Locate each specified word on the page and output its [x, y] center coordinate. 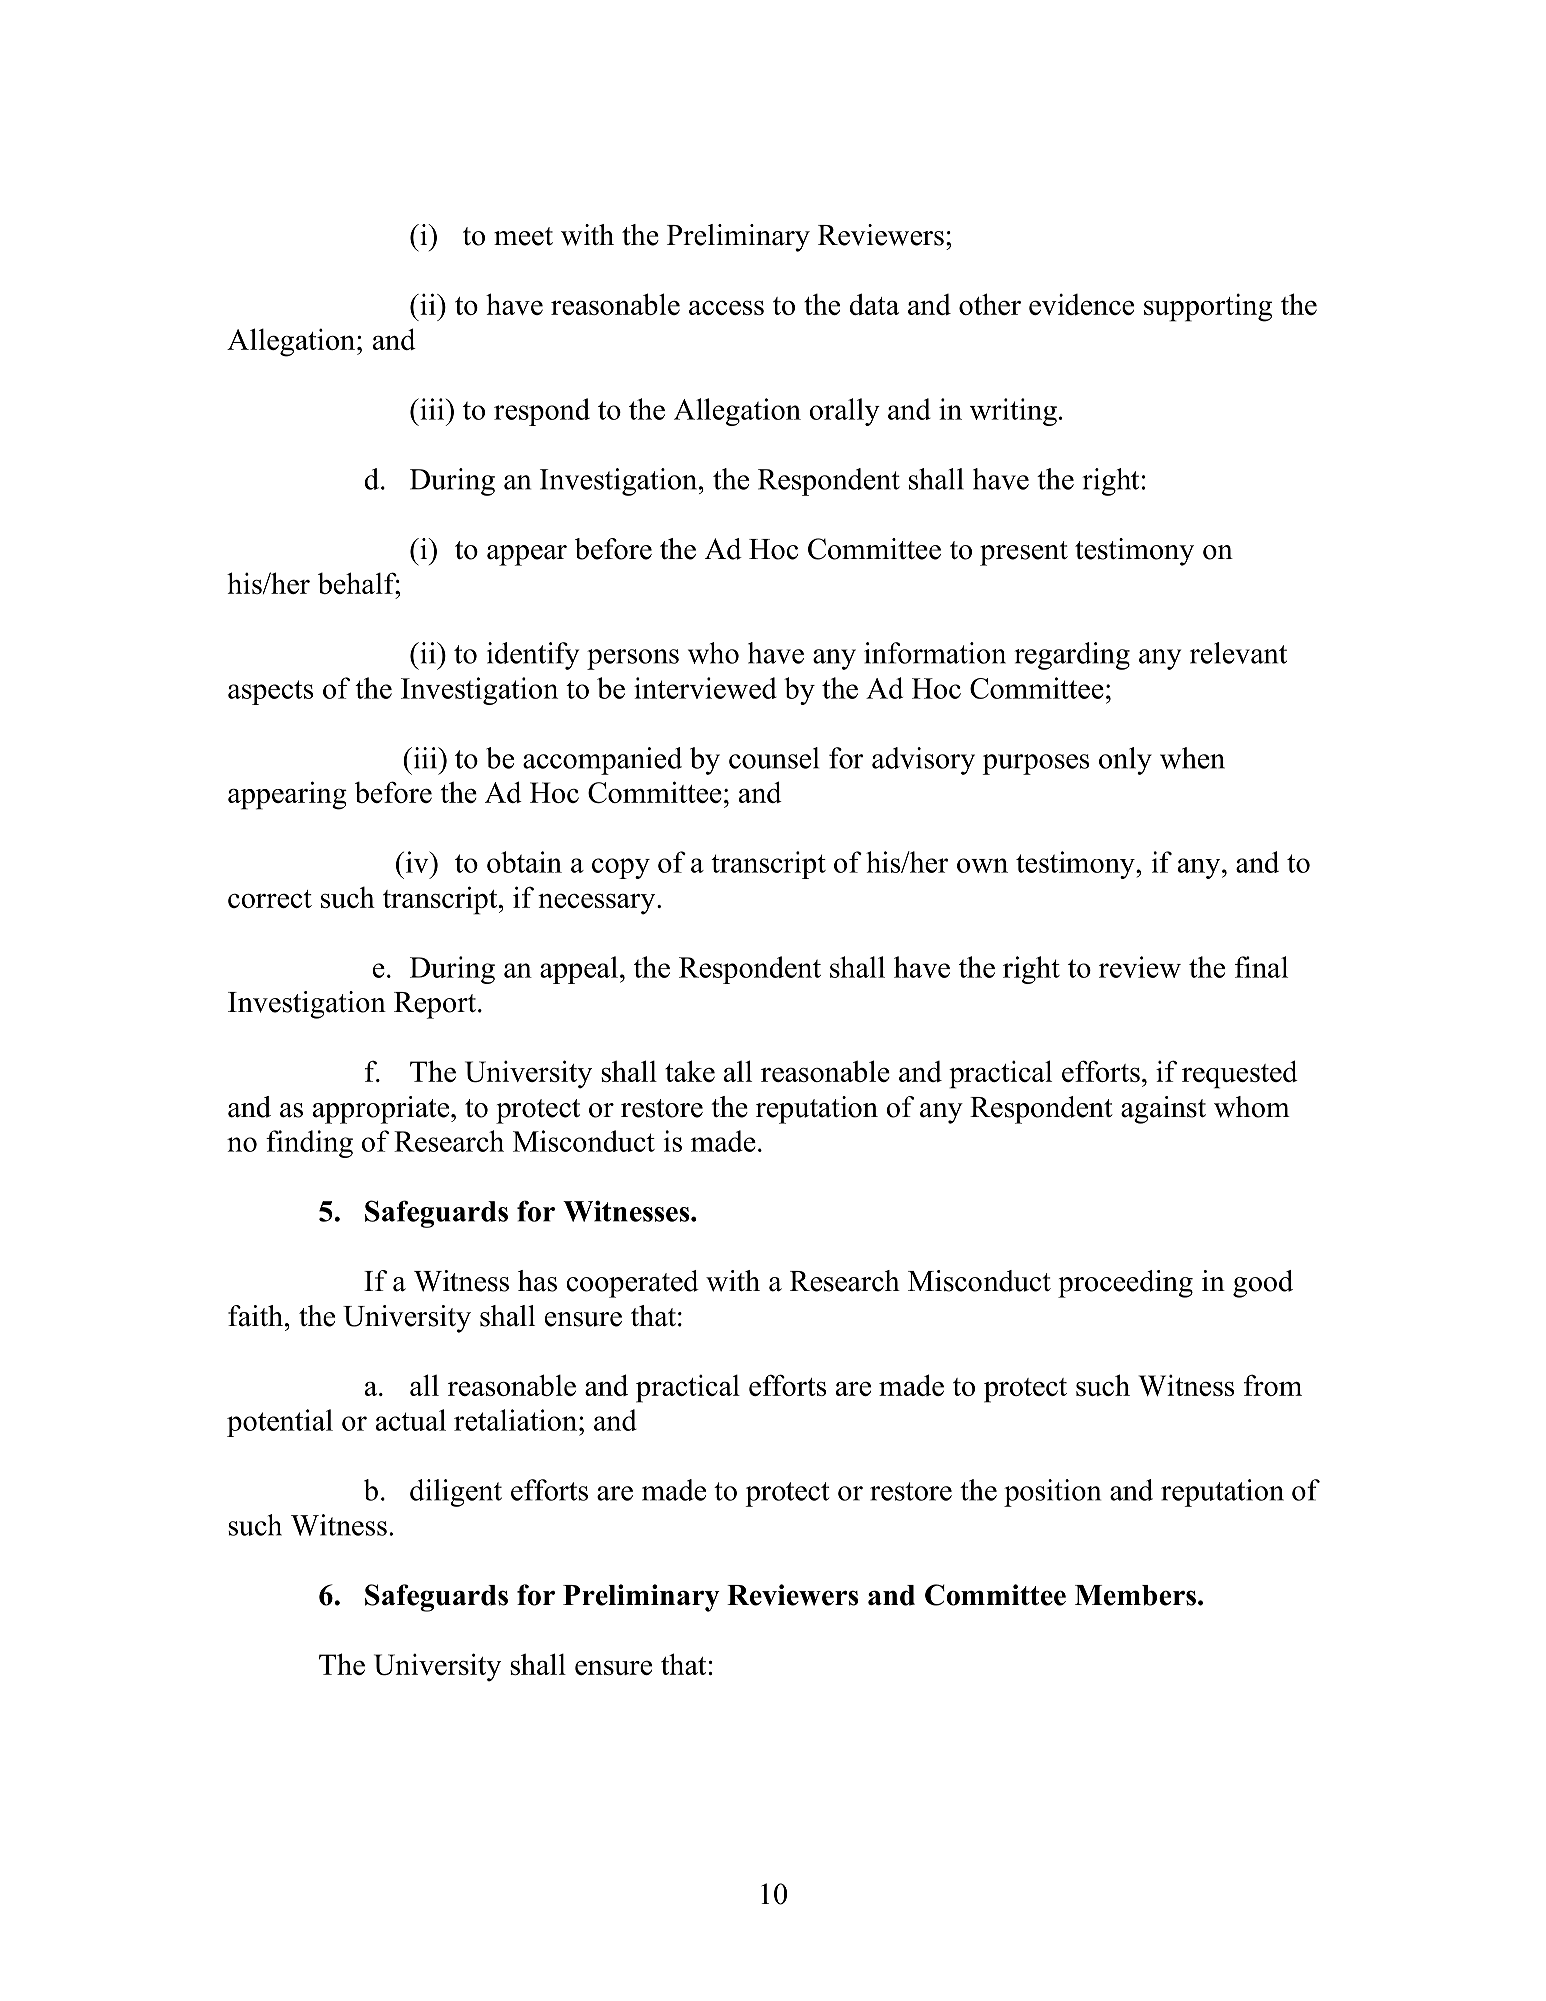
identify [533, 656]
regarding [1072, 656]
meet [523, 236]
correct [270, 899]
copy [621, 868]
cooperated [632, 1284]
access [726, 307]
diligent [456, 1493]
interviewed [705, 688]
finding [309, 1144]
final [1261, 967]
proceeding [1125, 1284]
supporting [1208, 307]
